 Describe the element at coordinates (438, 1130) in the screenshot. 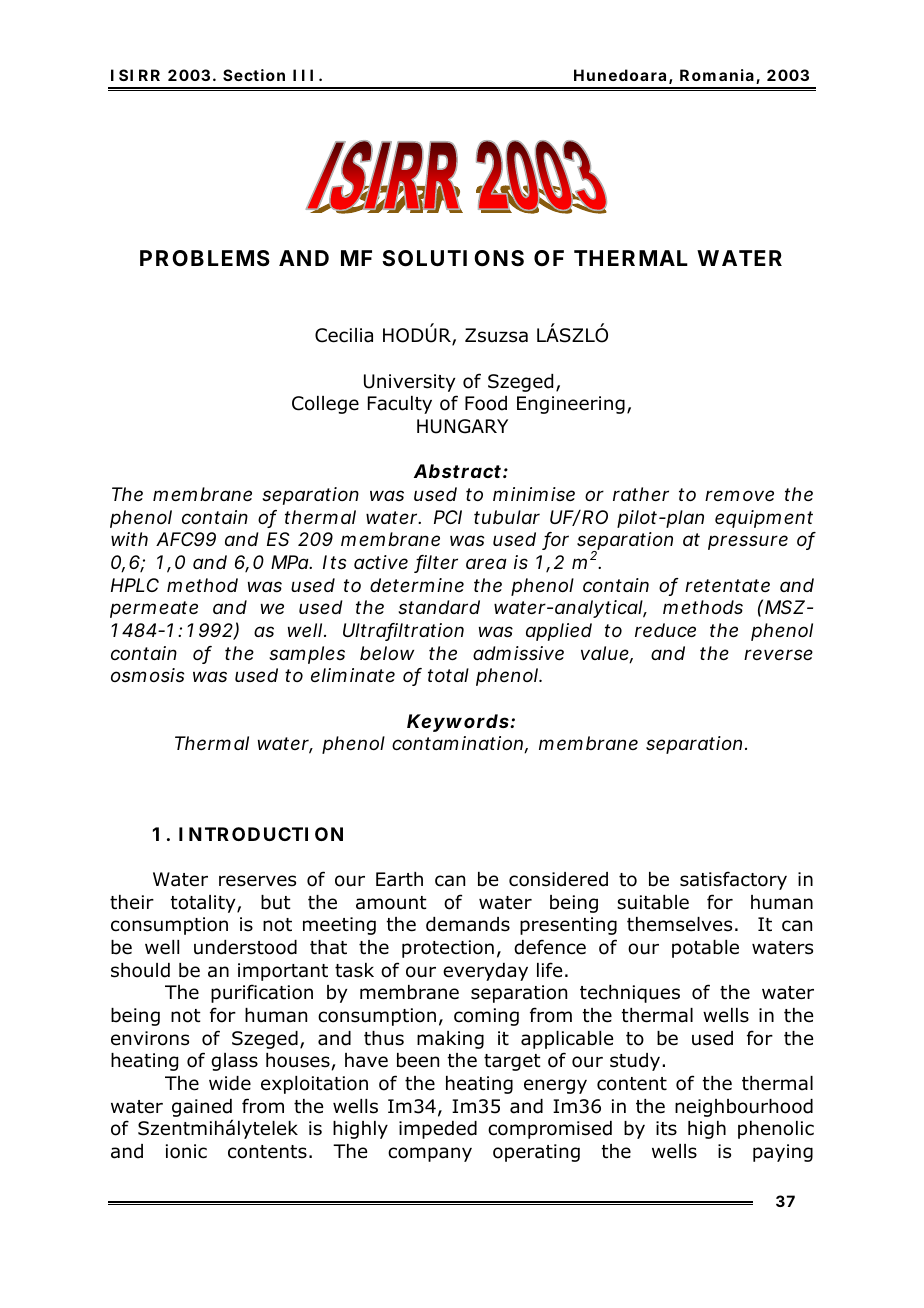

I see `impeded` at that location.
